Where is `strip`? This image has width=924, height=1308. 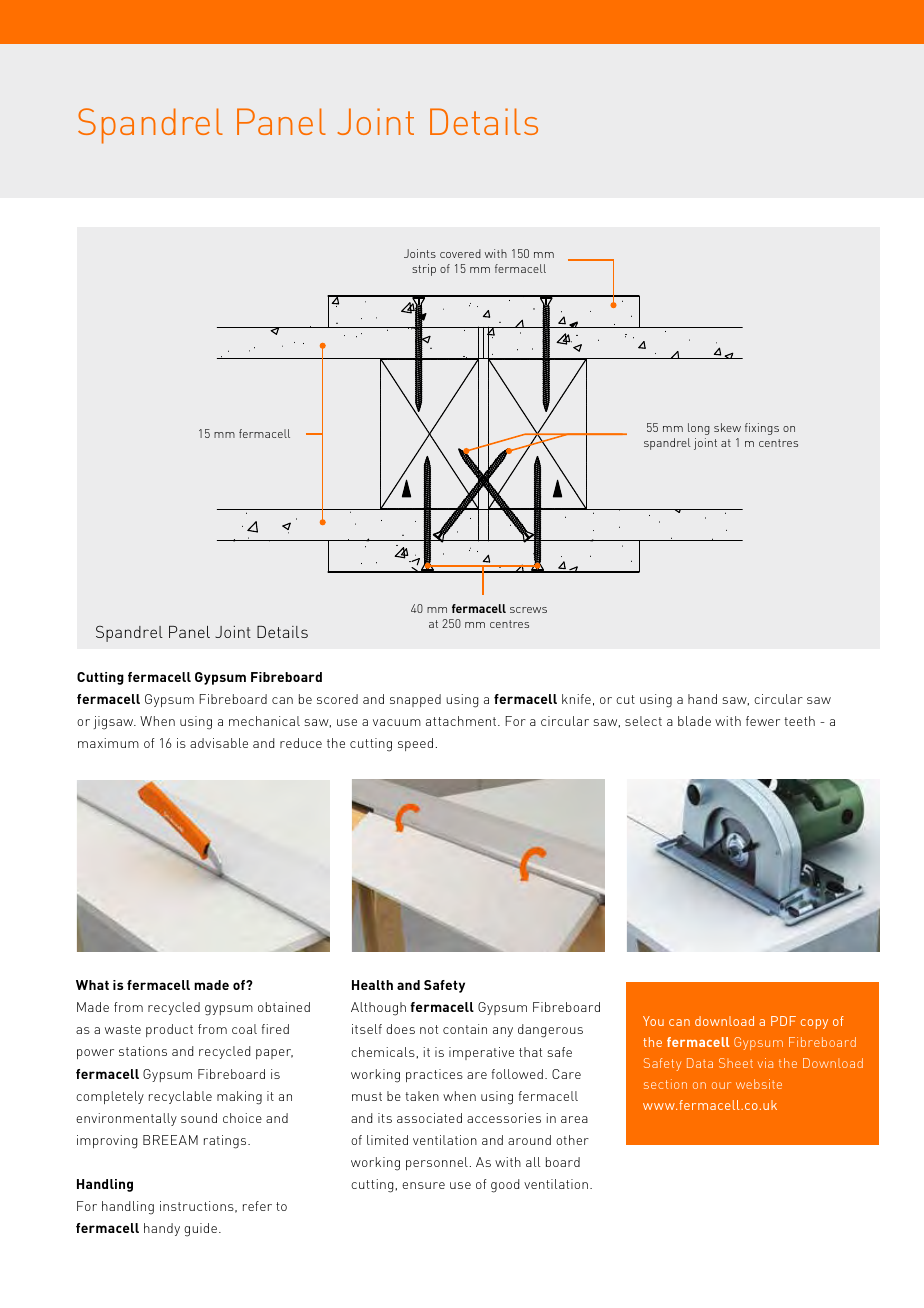 strip is located at coordinates (424, 270).
